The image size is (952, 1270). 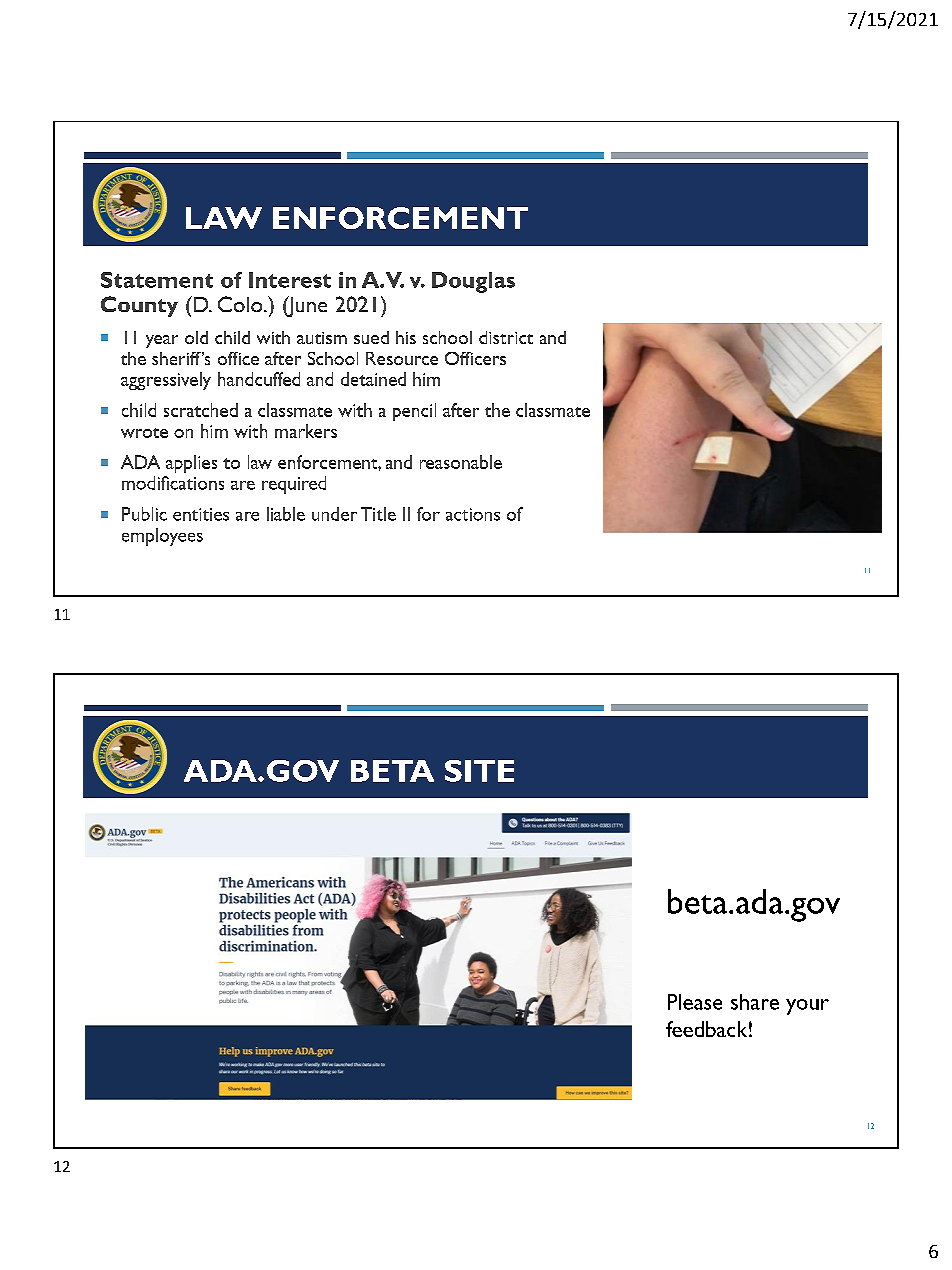 I want to click on Douglas, so click(x=473, y=282).
